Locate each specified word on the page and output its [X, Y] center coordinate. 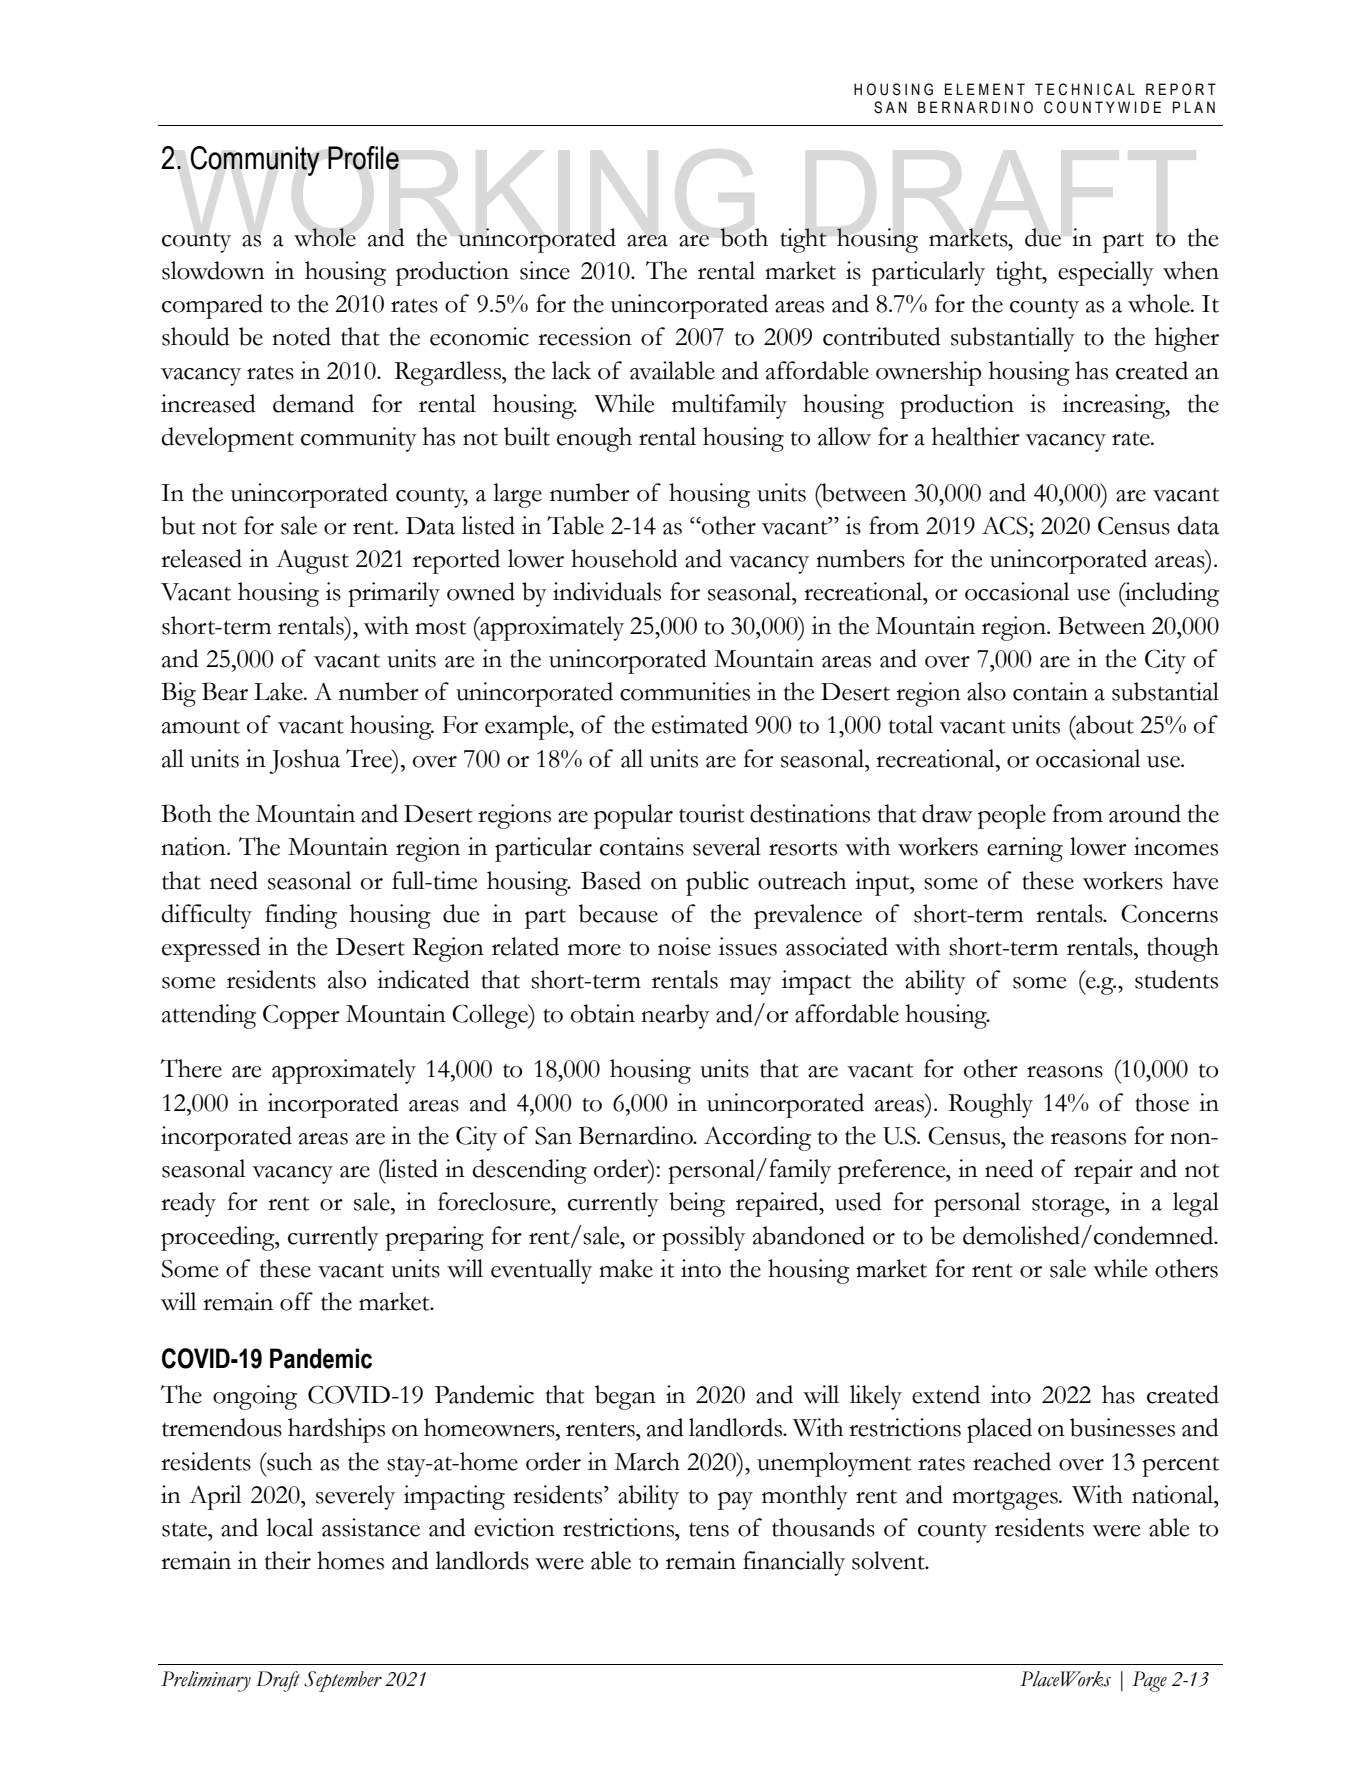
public [717, 883]
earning [1025, 849]
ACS [1005, 525]
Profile [363, 158]
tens [709, 1530]
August [312, 562]
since [545, 270]
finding [301, 916]
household [624, 558]
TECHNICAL [1085, 89]
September [343, 1681]
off [296, 1301]
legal [1196, 1204]
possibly [703, 1238]
